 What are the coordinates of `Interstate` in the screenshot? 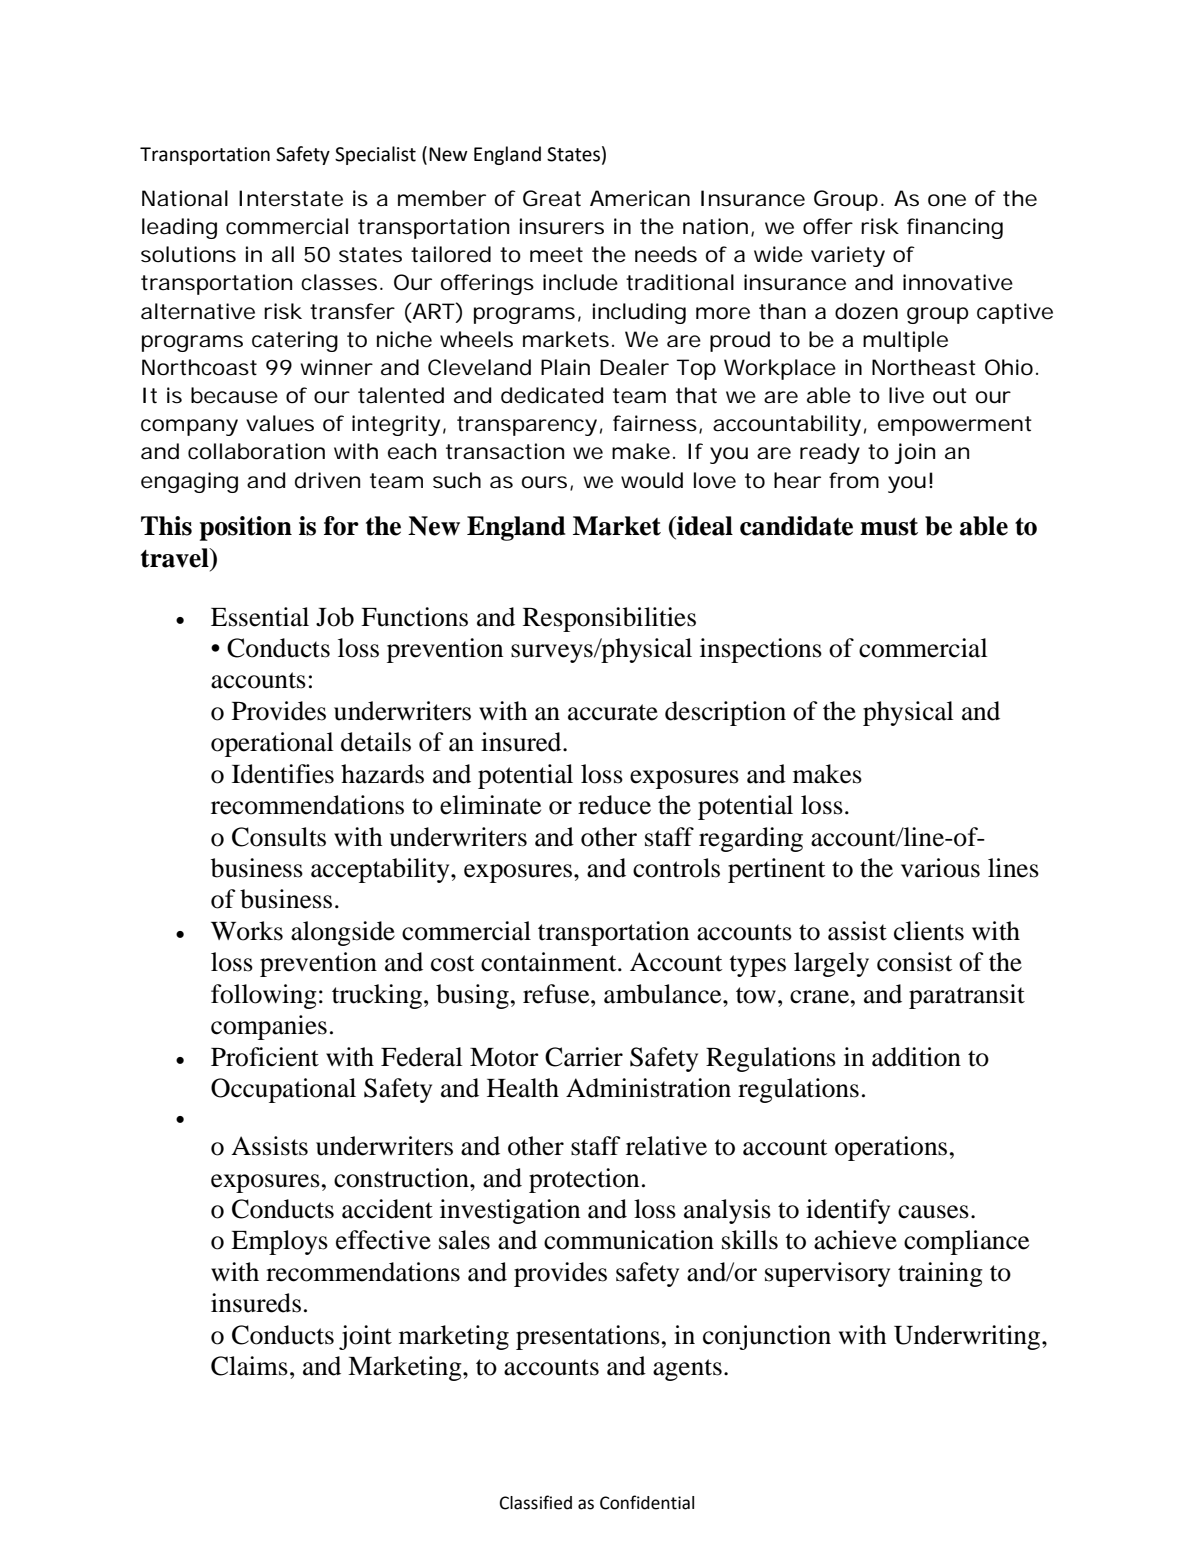 It's located at (291, 198).
